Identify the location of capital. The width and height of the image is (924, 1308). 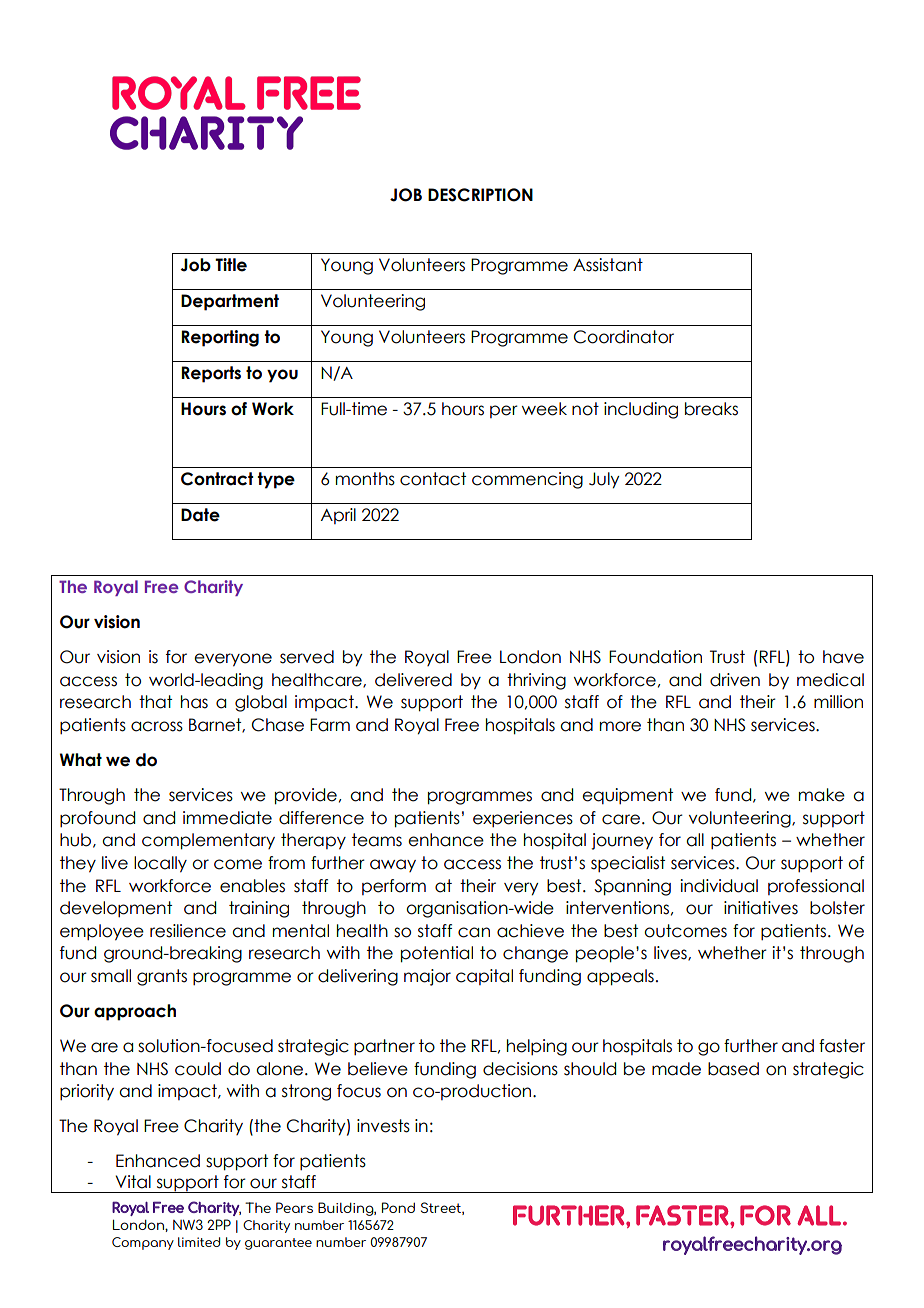
(484, 977).
